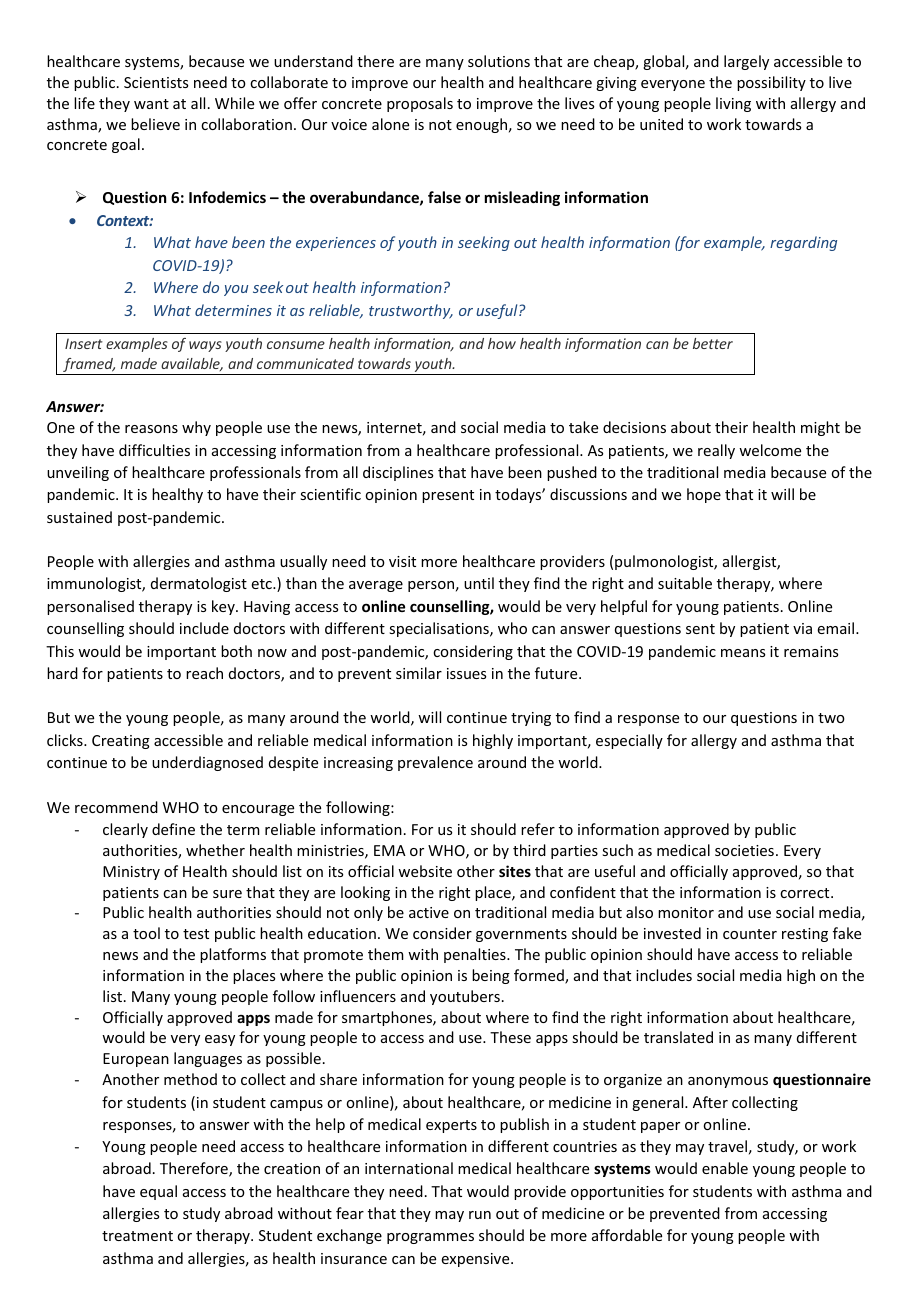  Describe the element at coordinates (398, 473) in the screenshot. I see `disciplines` at that location.
